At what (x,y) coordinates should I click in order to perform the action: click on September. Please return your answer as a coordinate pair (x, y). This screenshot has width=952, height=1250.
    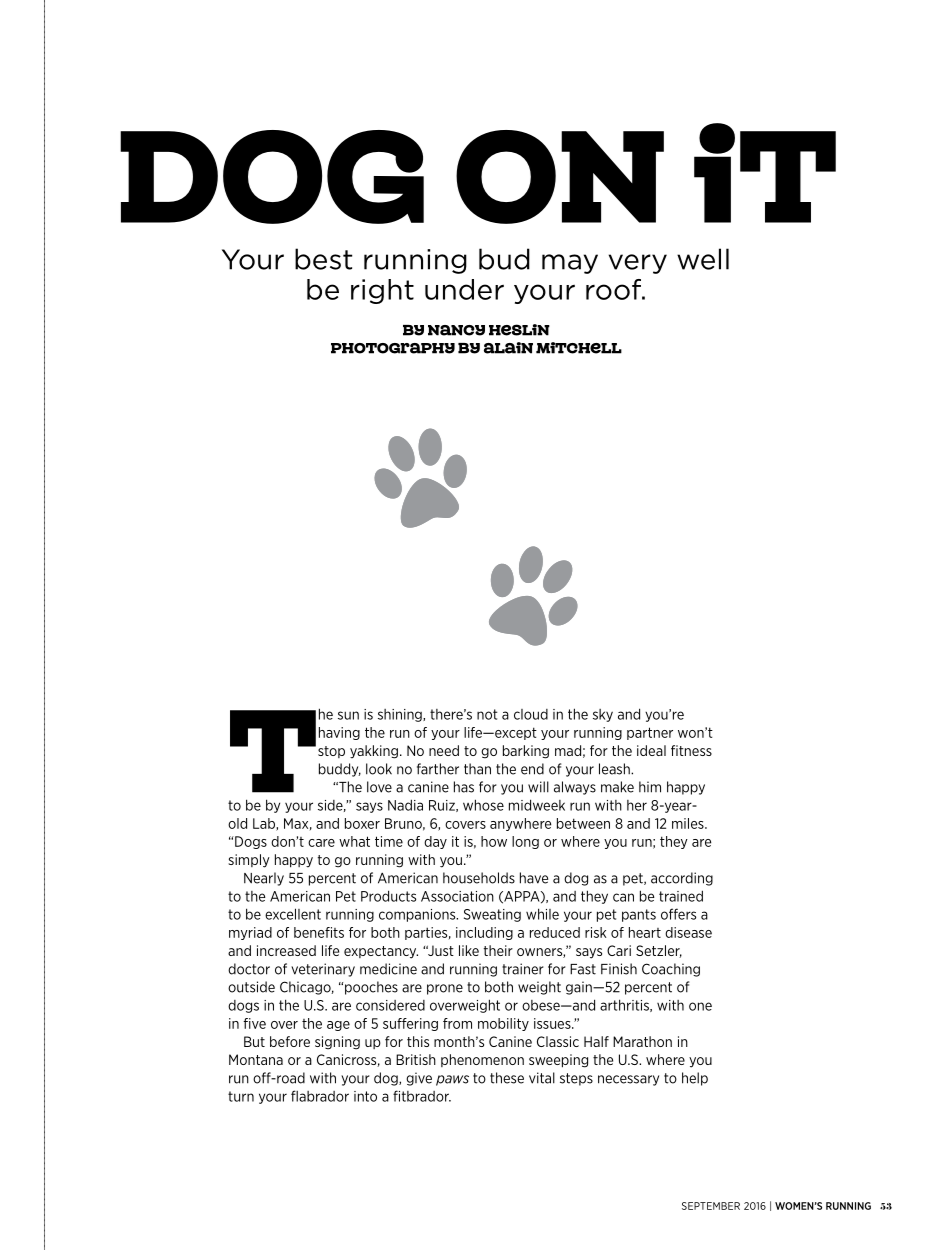
    Looking at the image, I should click on (711, 1206).
